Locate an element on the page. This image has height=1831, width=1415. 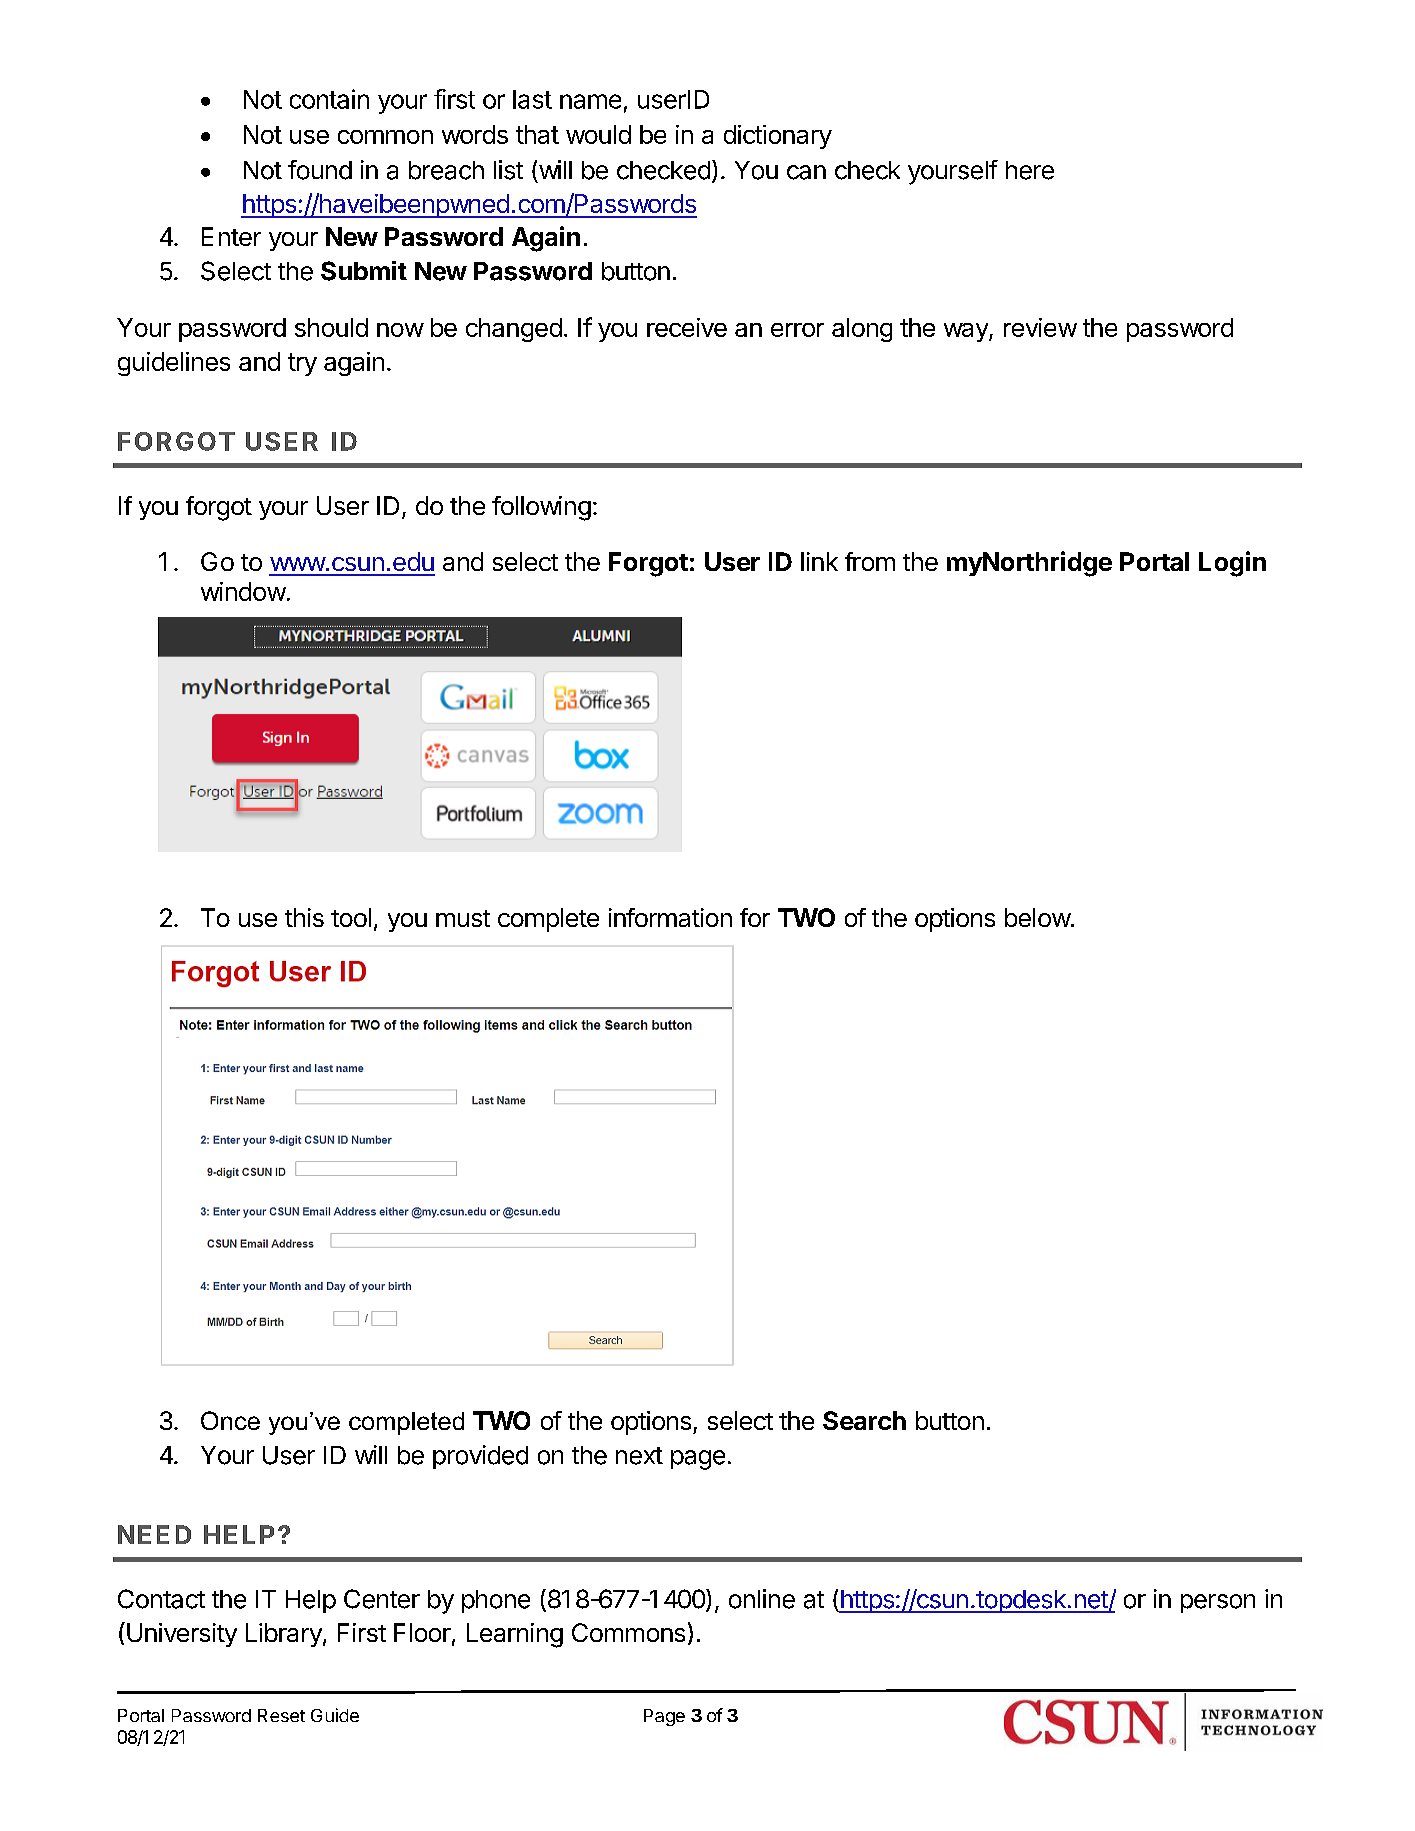
this is located at coordinates (304, 917).
